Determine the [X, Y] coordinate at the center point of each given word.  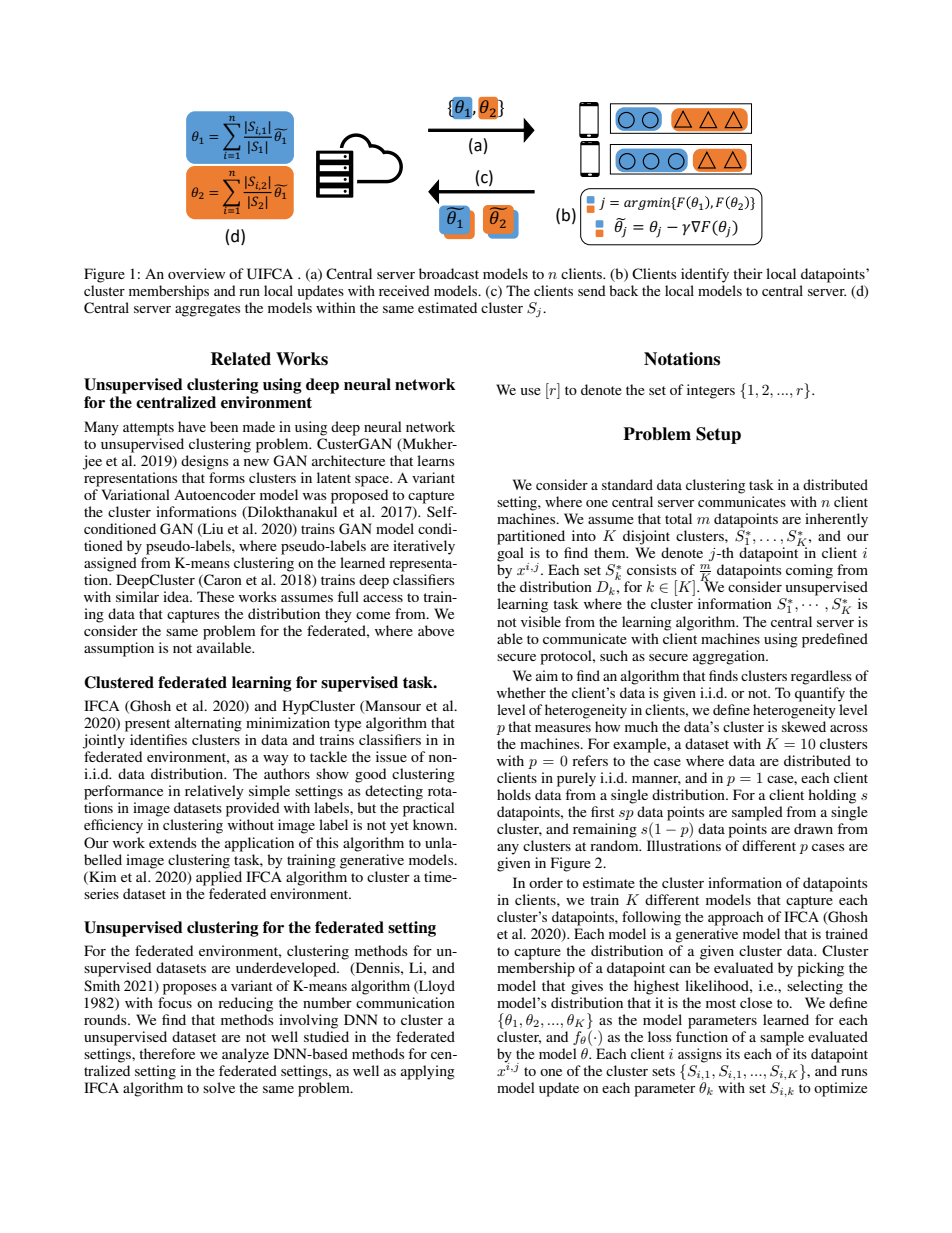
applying [428, 1072]
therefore [167, 1053]
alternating [208, 724]
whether [521, 692]
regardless [821, 677]
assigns [700, 1056]
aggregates [207, 310]
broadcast [449, 273]
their [748, 273]
